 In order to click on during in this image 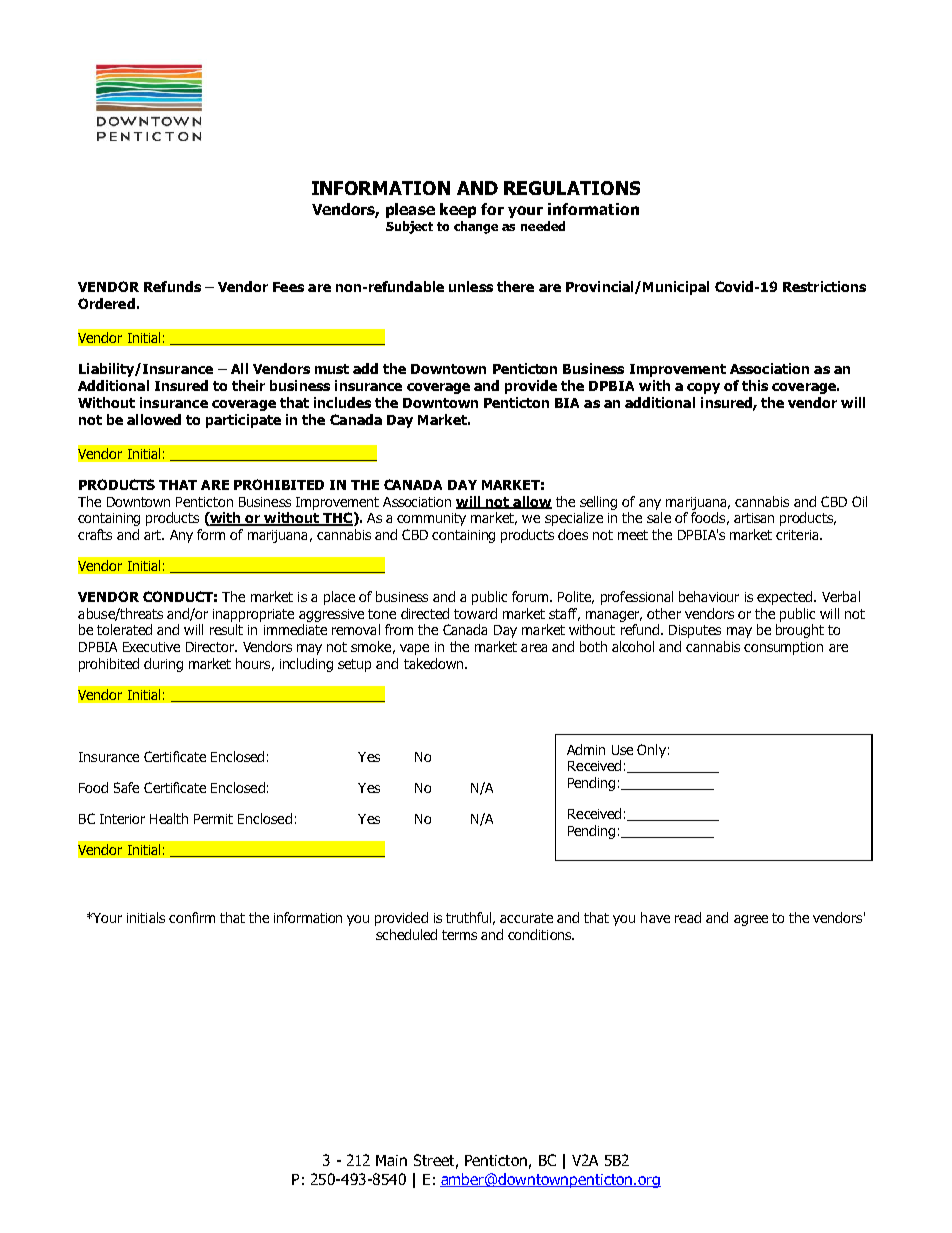, I will do `click(163, 665)`.
